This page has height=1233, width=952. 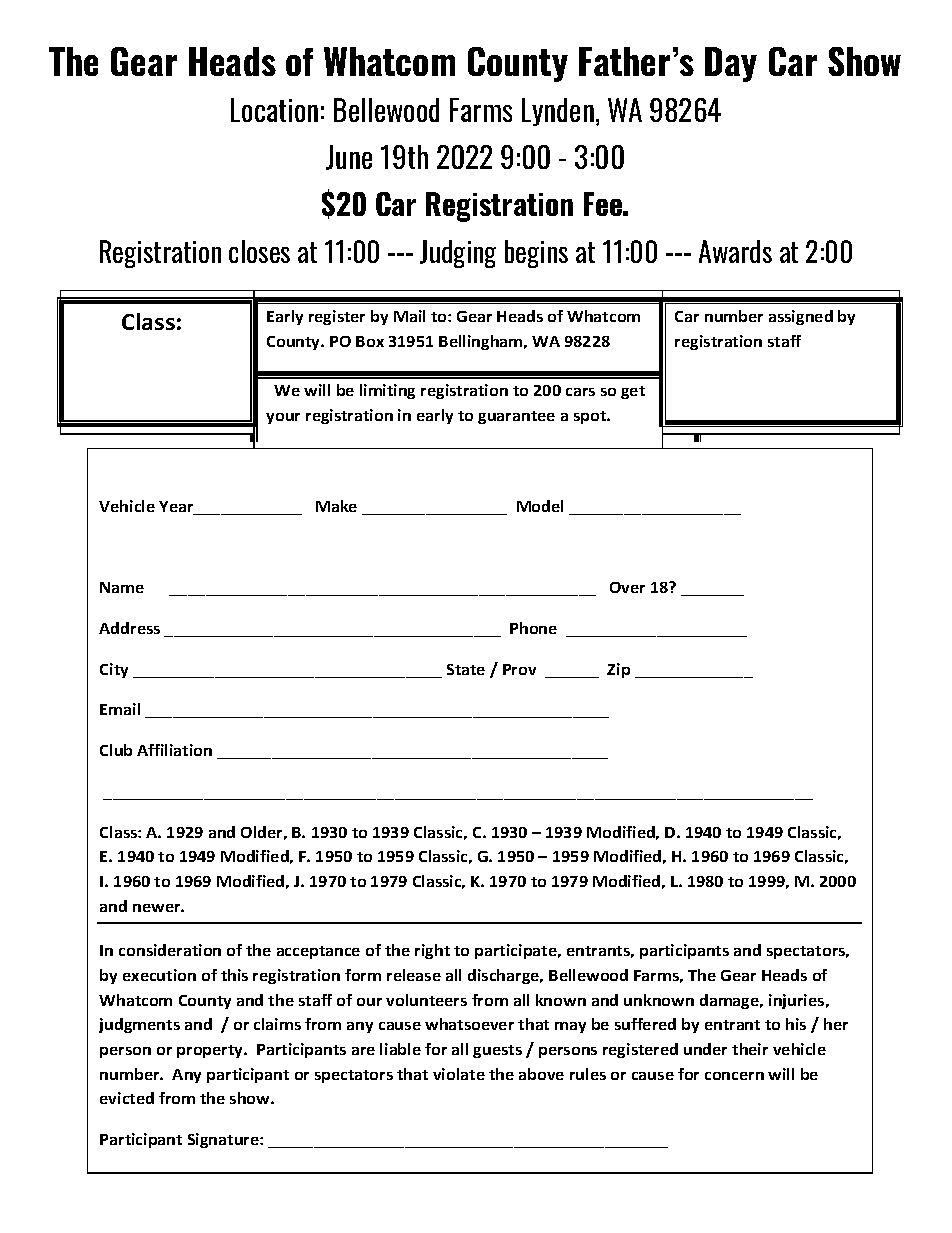 What do you see at coordinates (466, 669) in the page?
I see `State` at bounding box center [466, 669].
